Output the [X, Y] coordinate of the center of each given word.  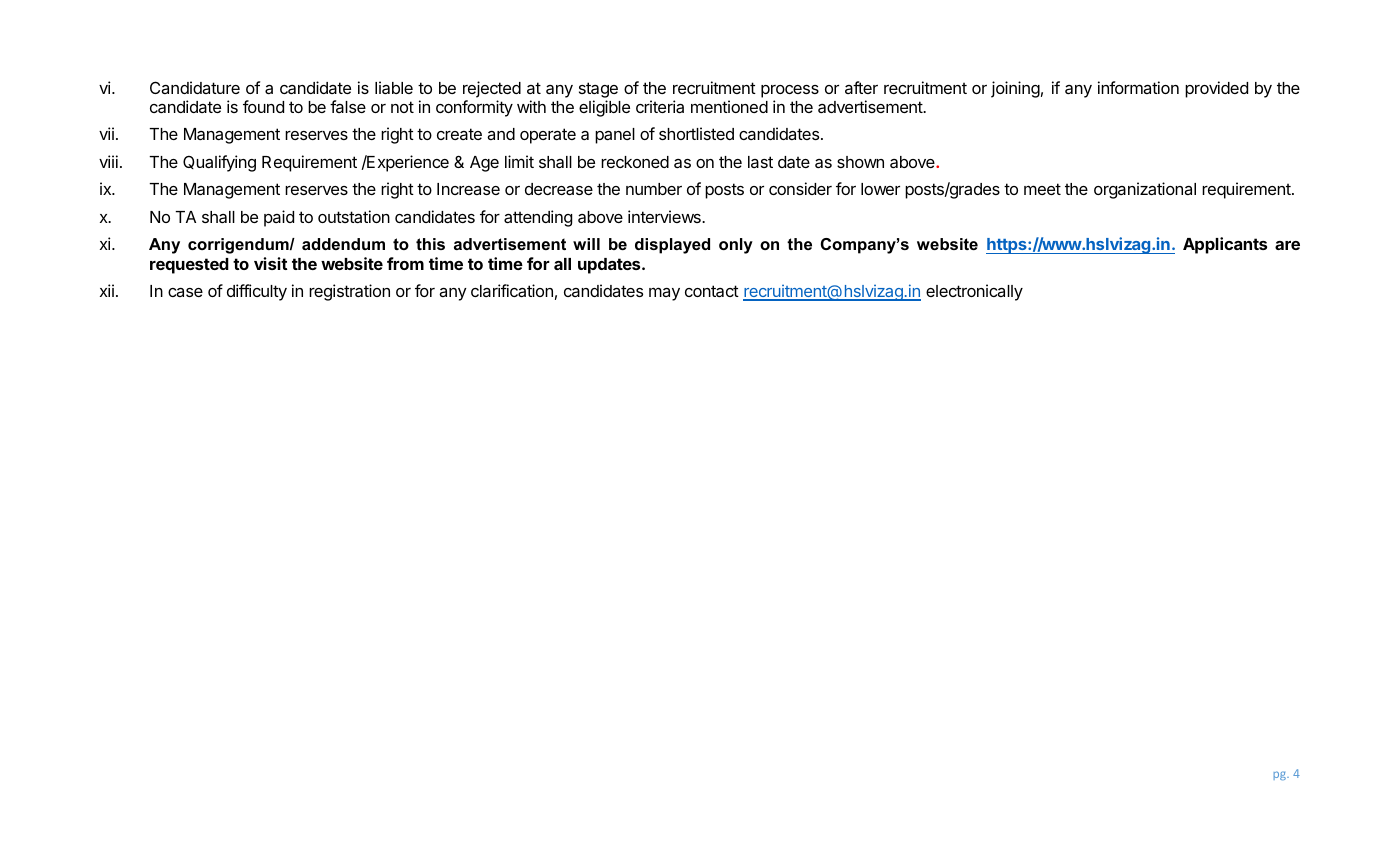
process [790, 91]
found [263, 106]
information [1138, 87]
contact [712, 291]
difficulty [257, 292]
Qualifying [219, 163]
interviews [665, 216]
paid [279, 218]
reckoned [635, 162]
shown [860, 162]
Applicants [1225, 245]
